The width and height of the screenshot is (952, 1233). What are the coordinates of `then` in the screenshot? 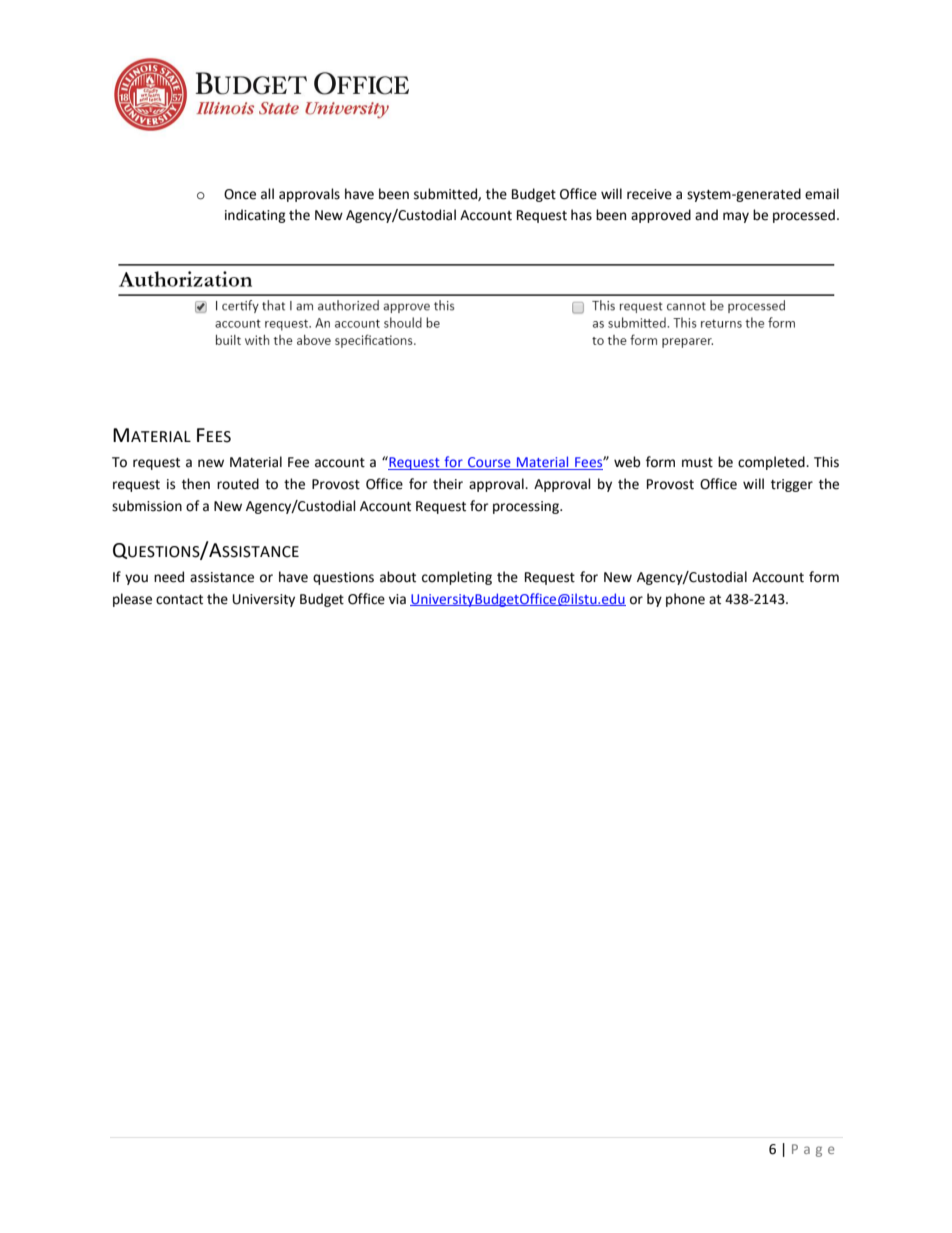 It's located at (196, 484).
